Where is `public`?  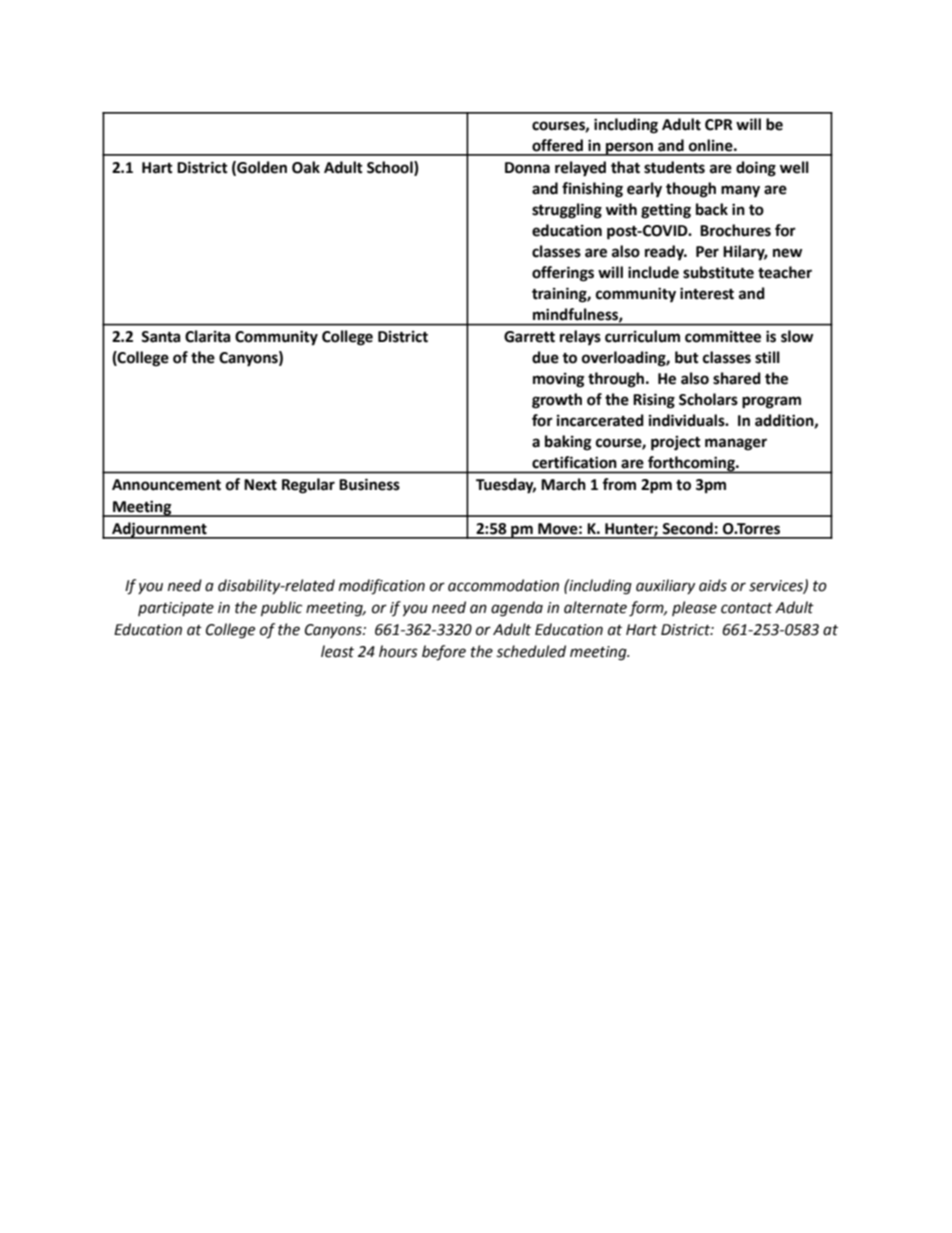 public is located at coordinates (281, 608).
